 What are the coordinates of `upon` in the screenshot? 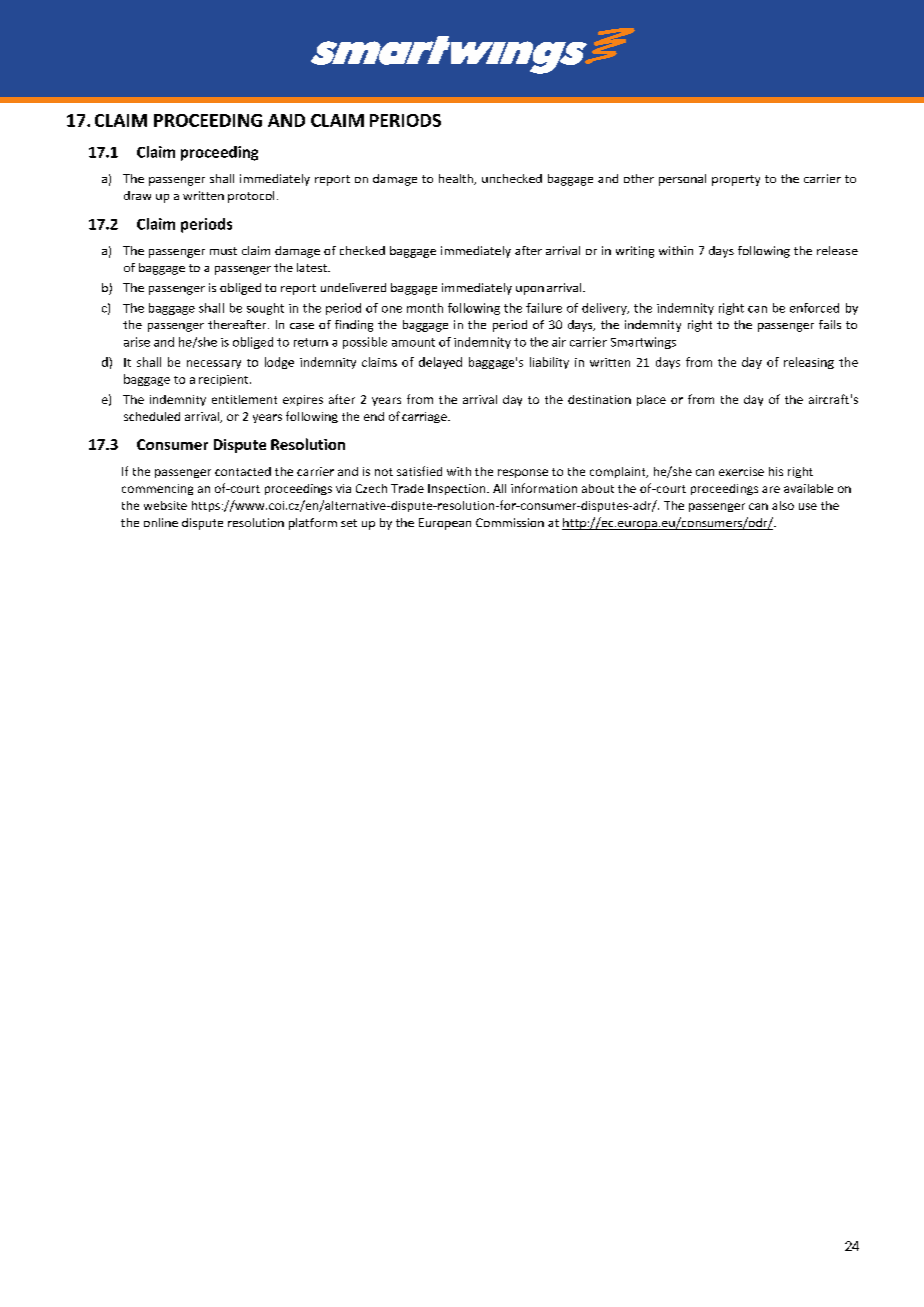 It's located at (530, 290).
